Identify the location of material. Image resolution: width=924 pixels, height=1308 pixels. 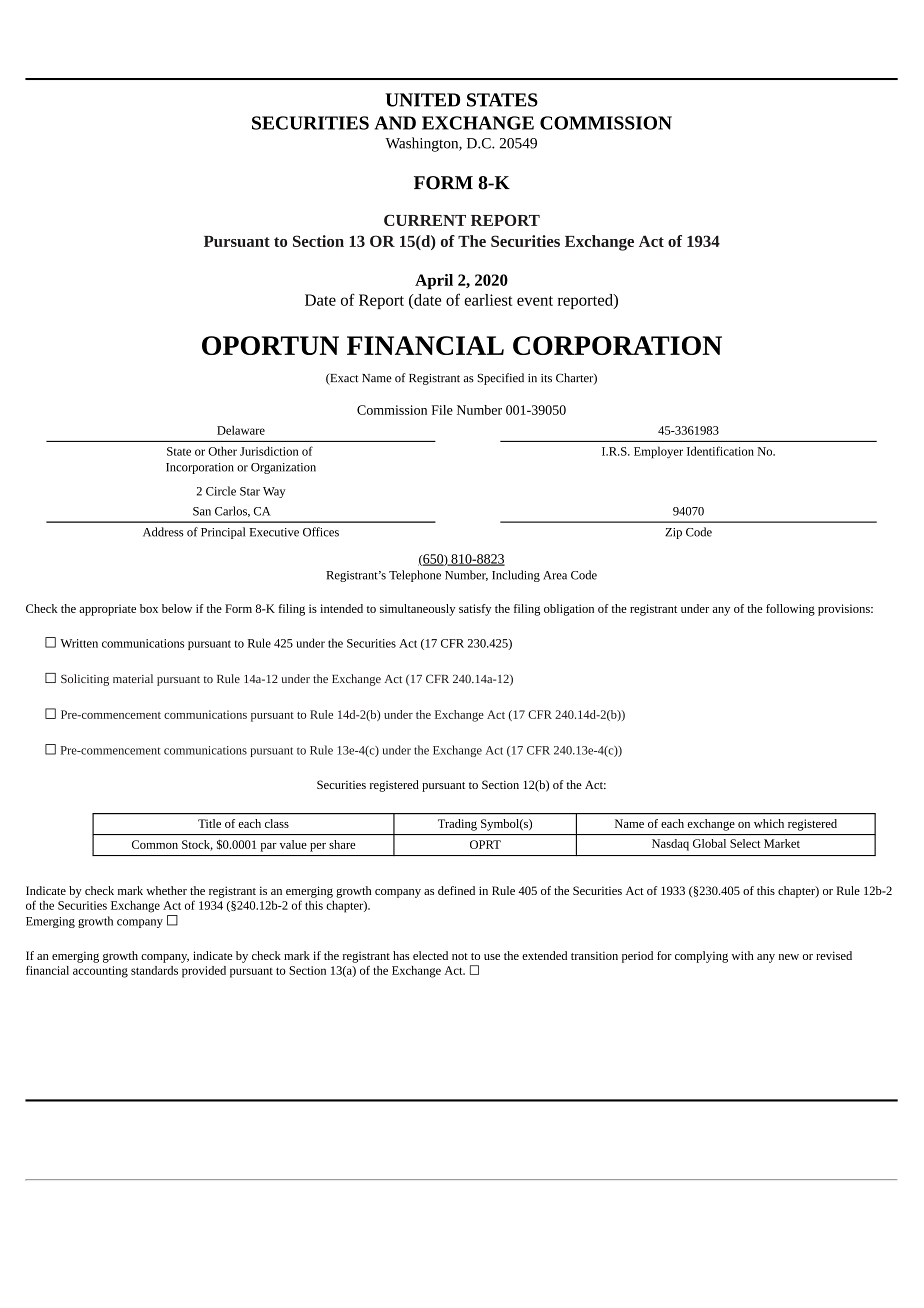
(133, 678).
